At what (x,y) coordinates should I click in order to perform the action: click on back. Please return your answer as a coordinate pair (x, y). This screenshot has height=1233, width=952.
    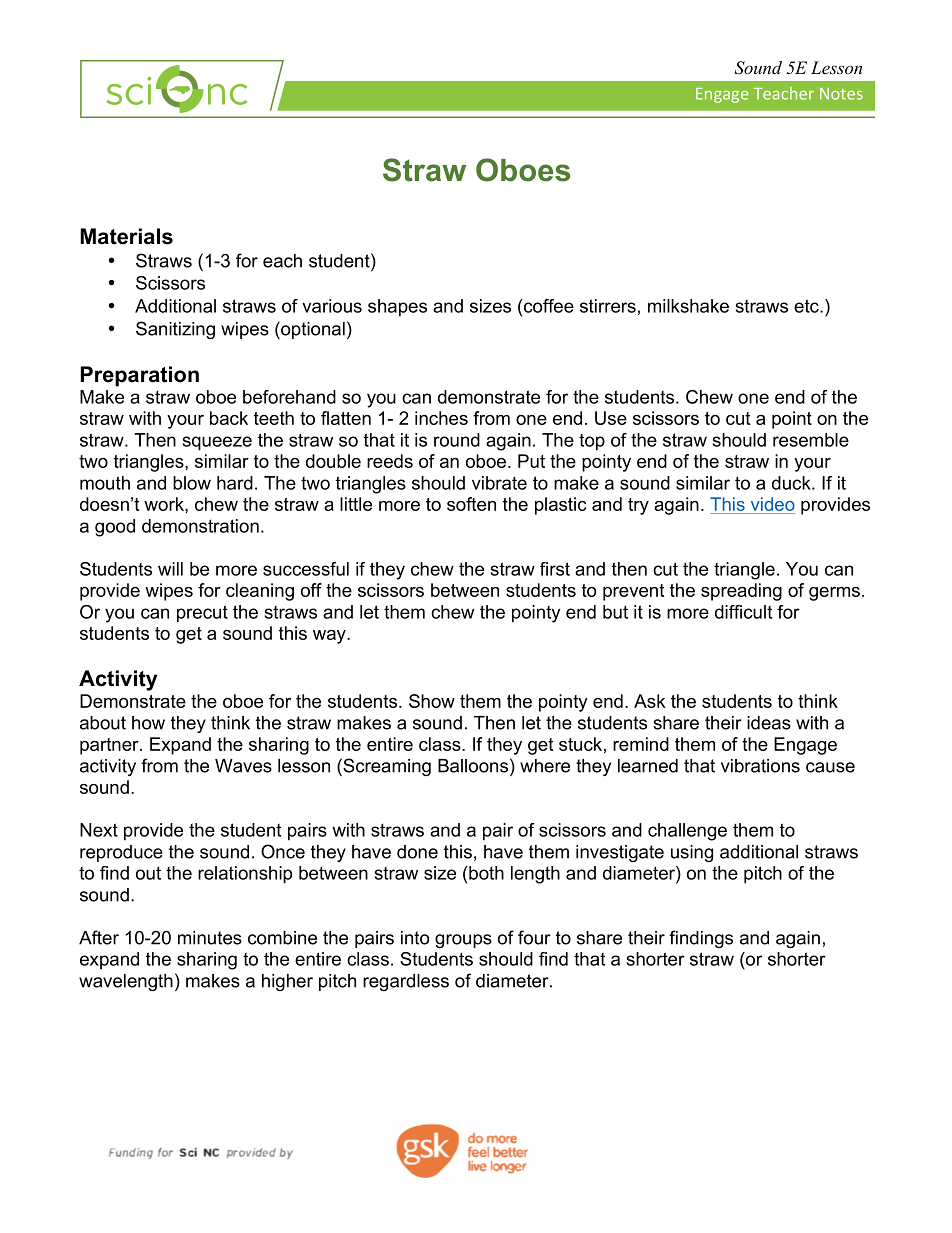
    Looking at the image, I should click on (229, 418).
